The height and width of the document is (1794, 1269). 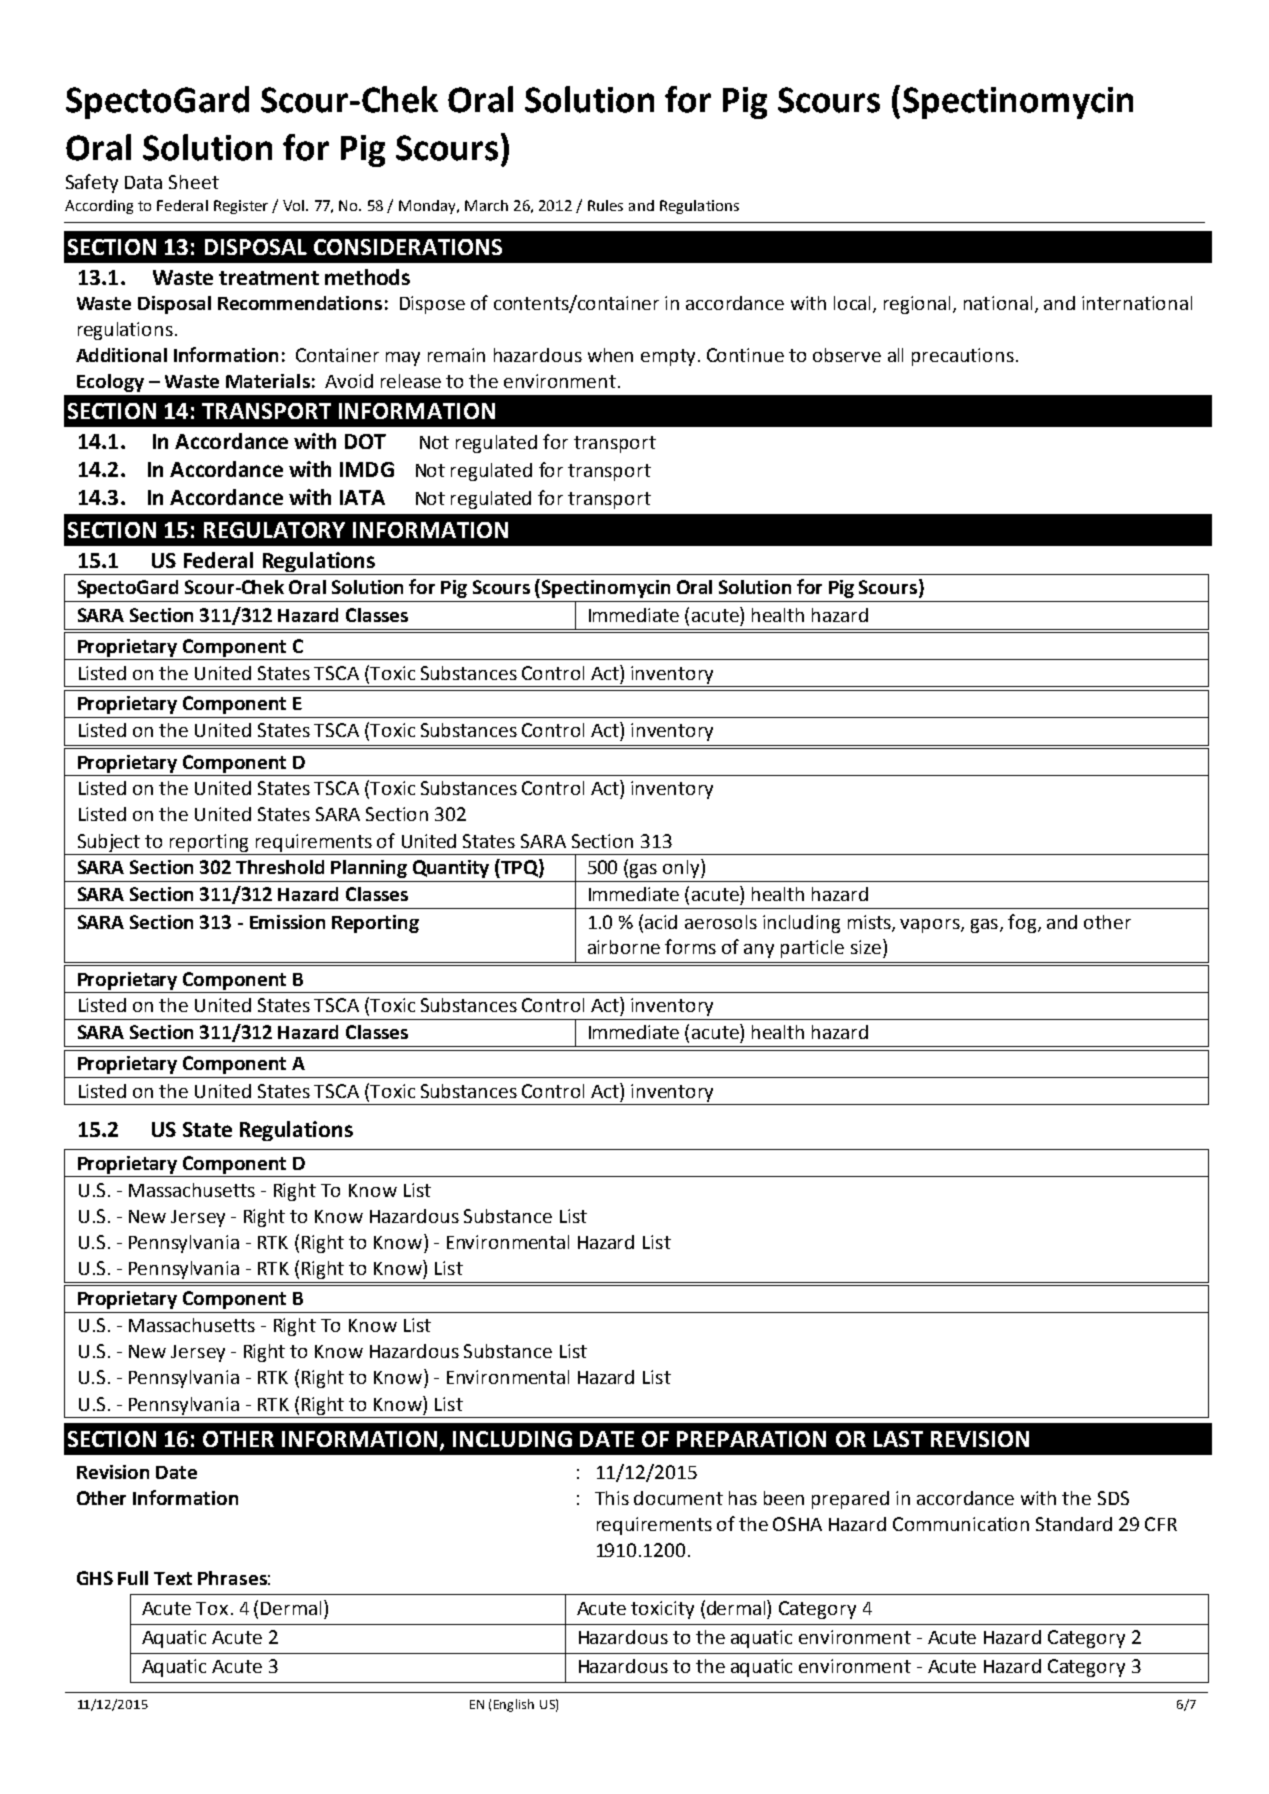 I want to click on Text, so click(x=173, y=1578).
